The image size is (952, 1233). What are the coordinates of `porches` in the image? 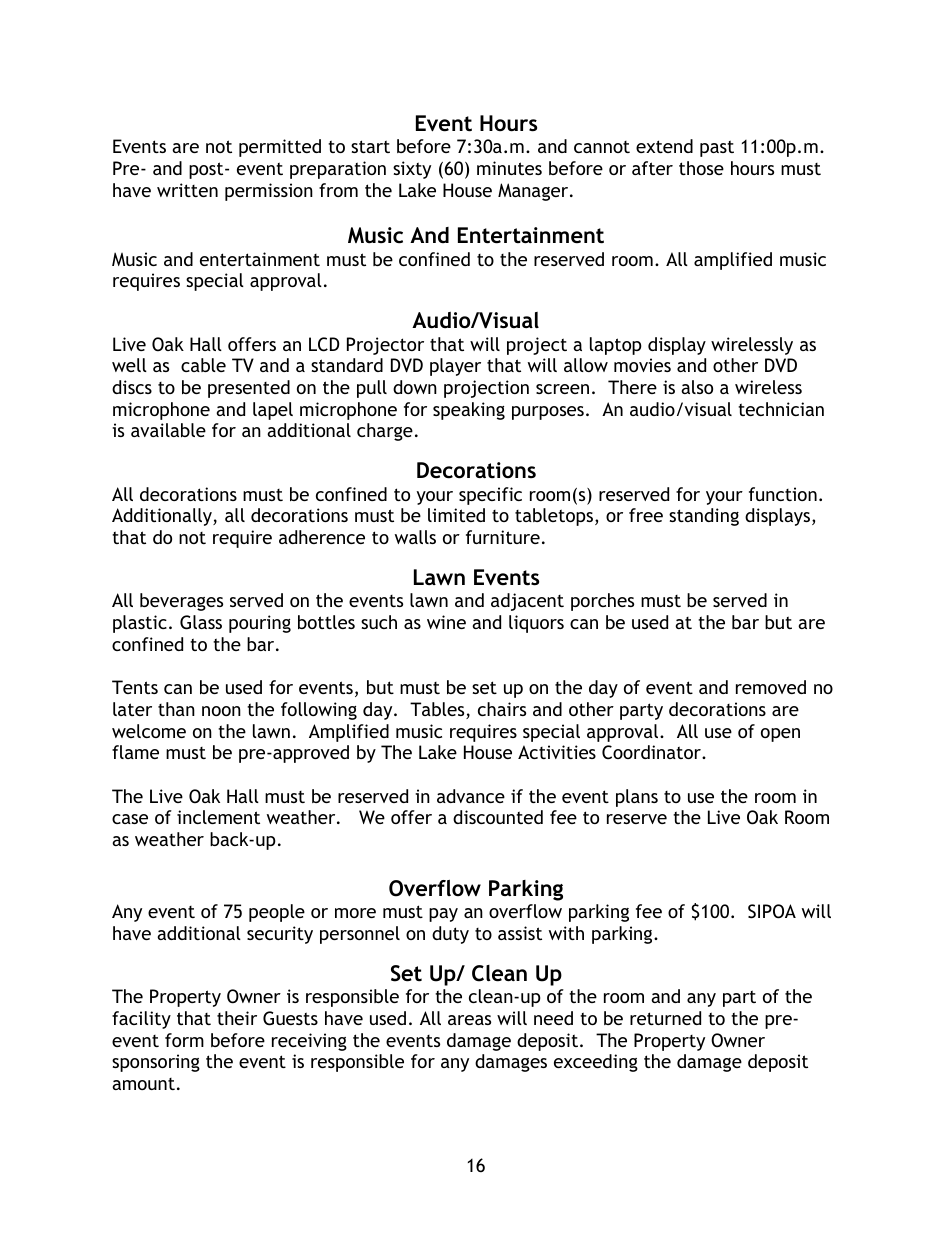 It's located at (602, 602).
